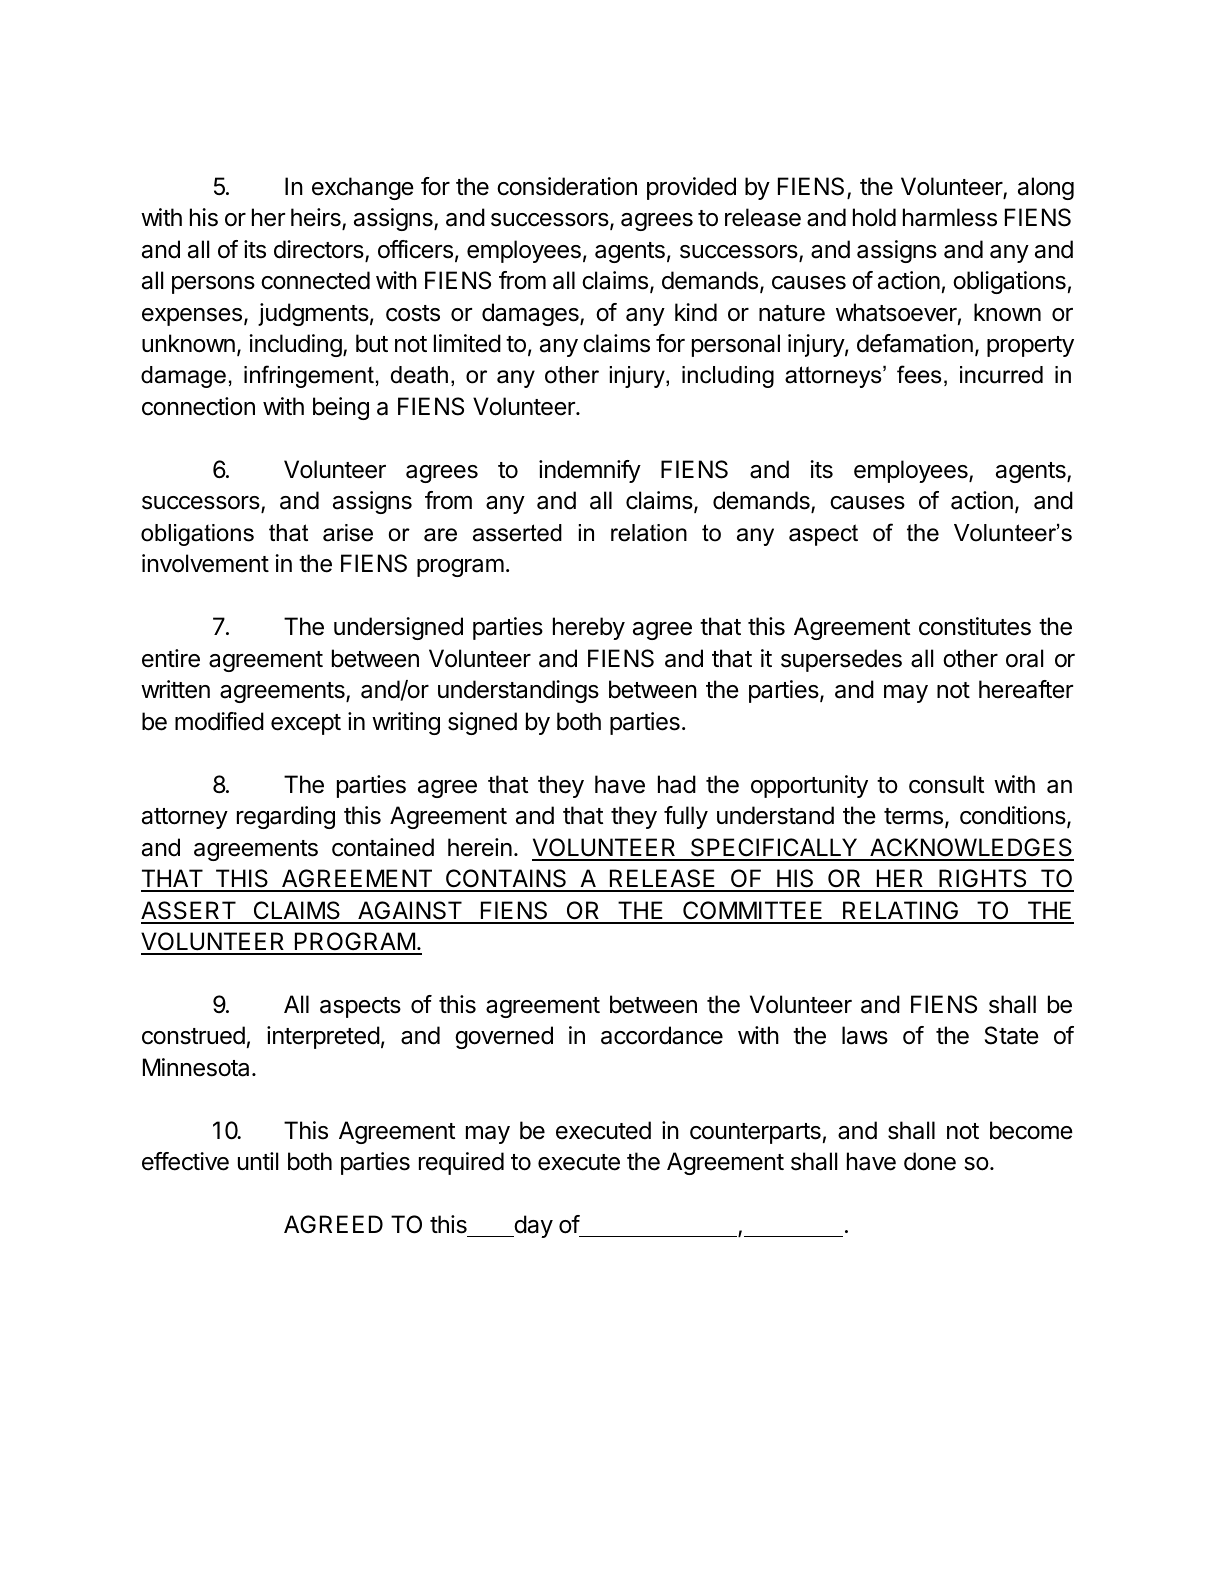 The width and height of the screenshot is (1213, 1570). I want to click on until, so click(258, 1161).
